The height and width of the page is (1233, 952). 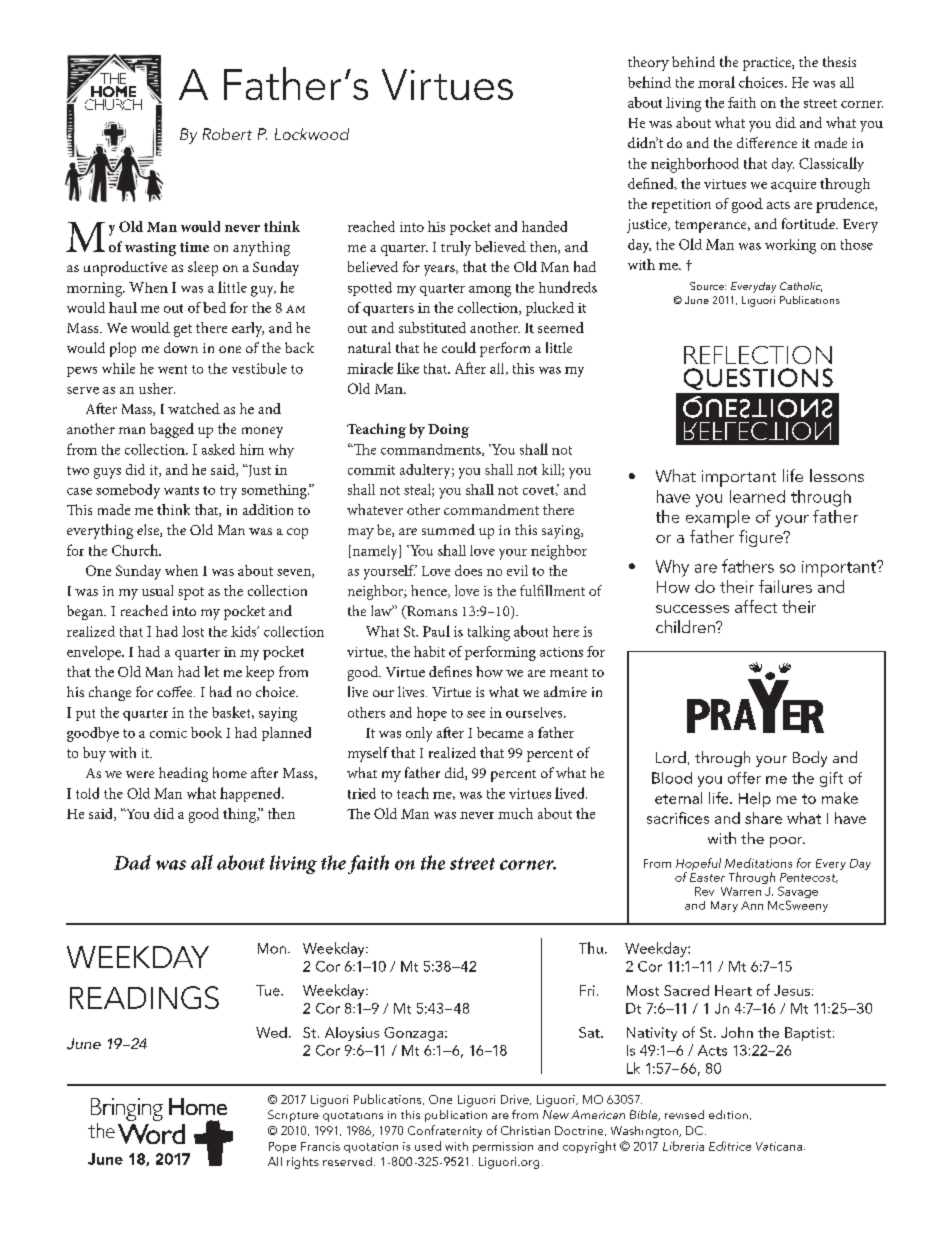 I want to click on usual, so click(x=157, y=590).
